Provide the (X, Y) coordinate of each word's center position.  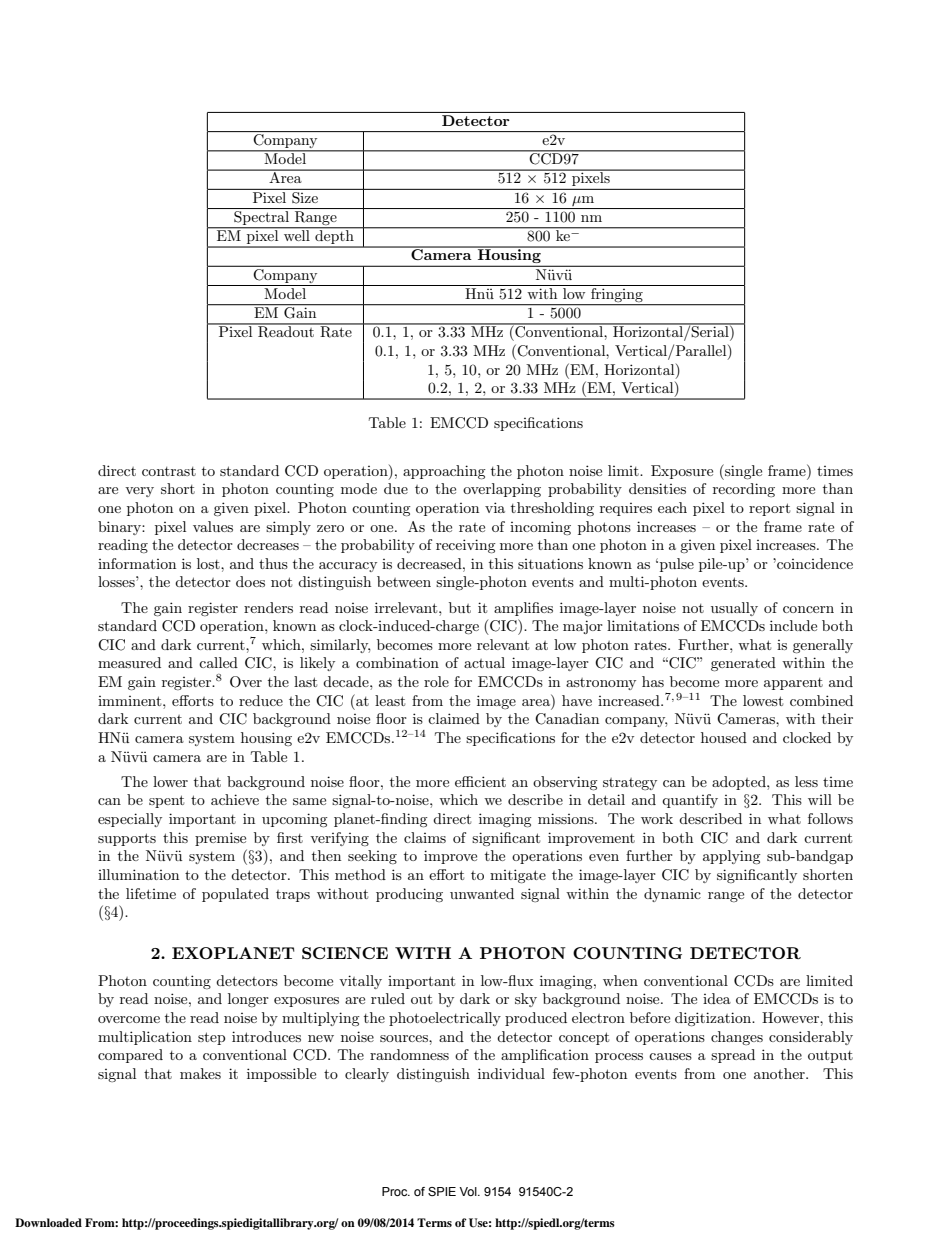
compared (130, 1056)
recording (744, 490)
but (460, 607)
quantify (690, 801)
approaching (444, 472)
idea (717, 998)
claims (425, 837)
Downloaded (48, 1222)
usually (734, 609)
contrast (169, 471)
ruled (388, 998)
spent (166, 801)
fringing (617, 293)
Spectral (261, 216)
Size (305, 196)
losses (117, 581)
